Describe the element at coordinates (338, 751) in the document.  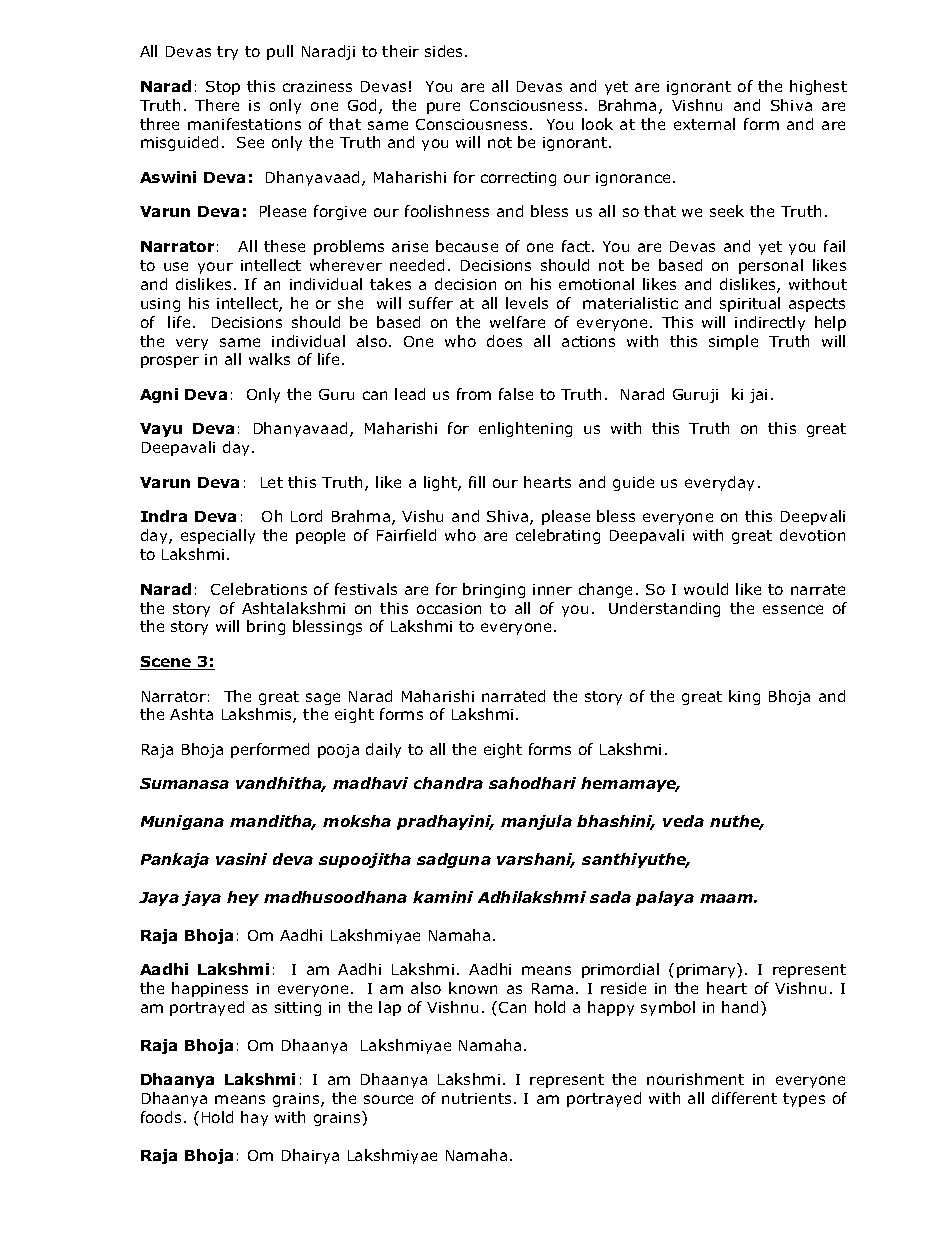
I see `pooja` at that location.
